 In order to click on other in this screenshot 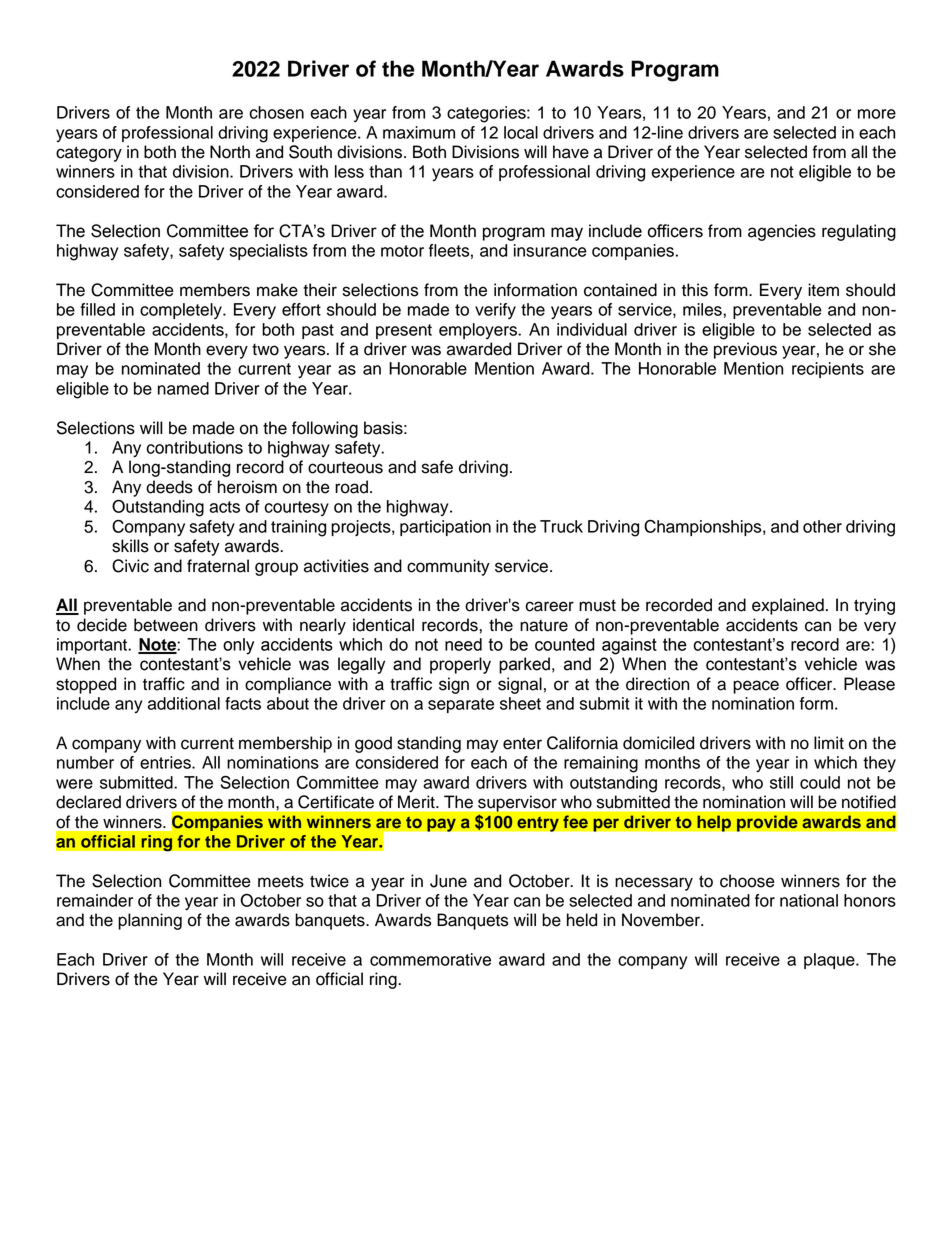, I will do `click(822, 526)`.
